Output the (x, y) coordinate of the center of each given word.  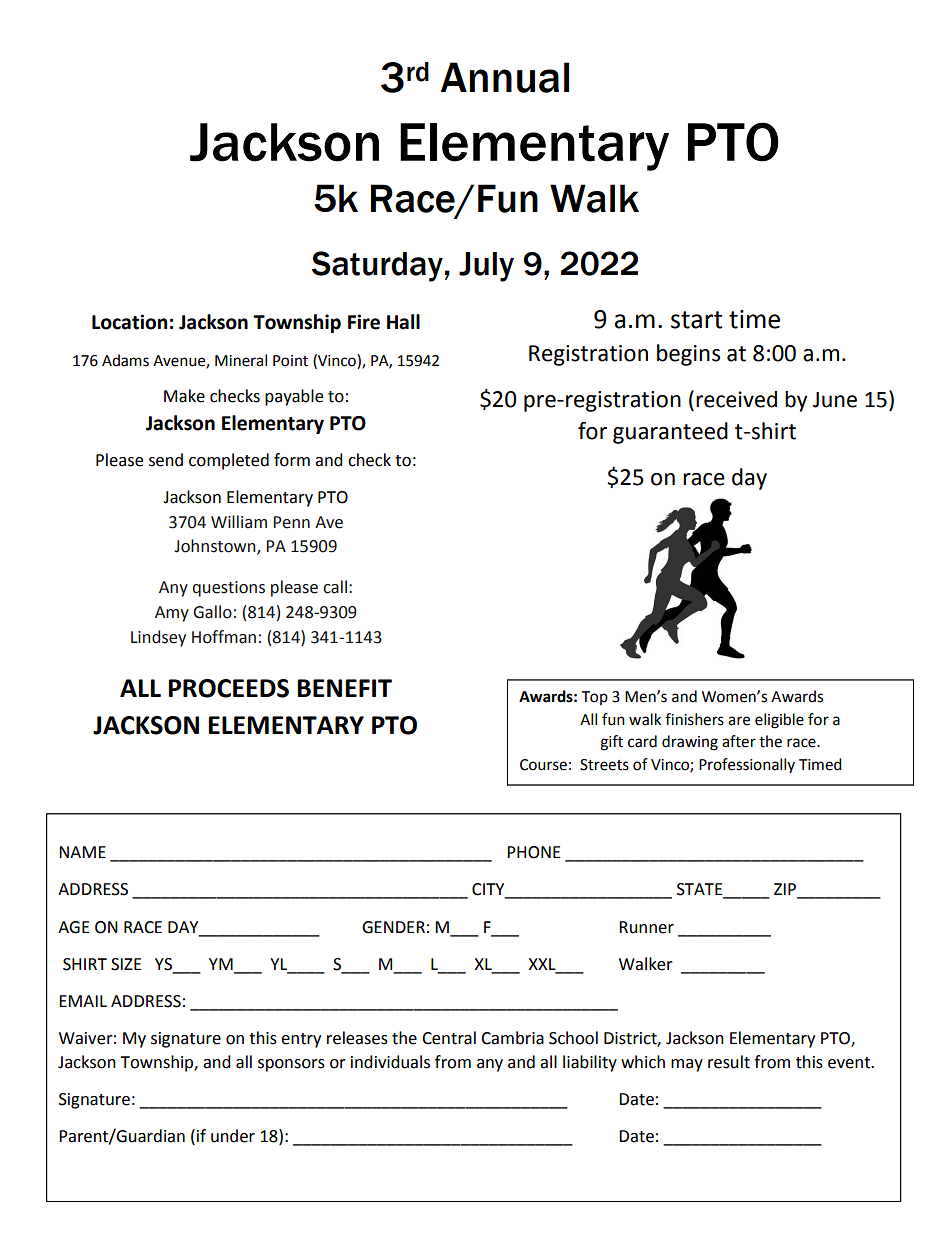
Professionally (747, 765)
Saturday (377, 266)
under (233, 1136)
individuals (390, 1062)
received (736, 399)
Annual (505, 77)
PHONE (534, 852)
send (166, 460)
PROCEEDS (228, 688)
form (292, 460)
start (697, 320)
